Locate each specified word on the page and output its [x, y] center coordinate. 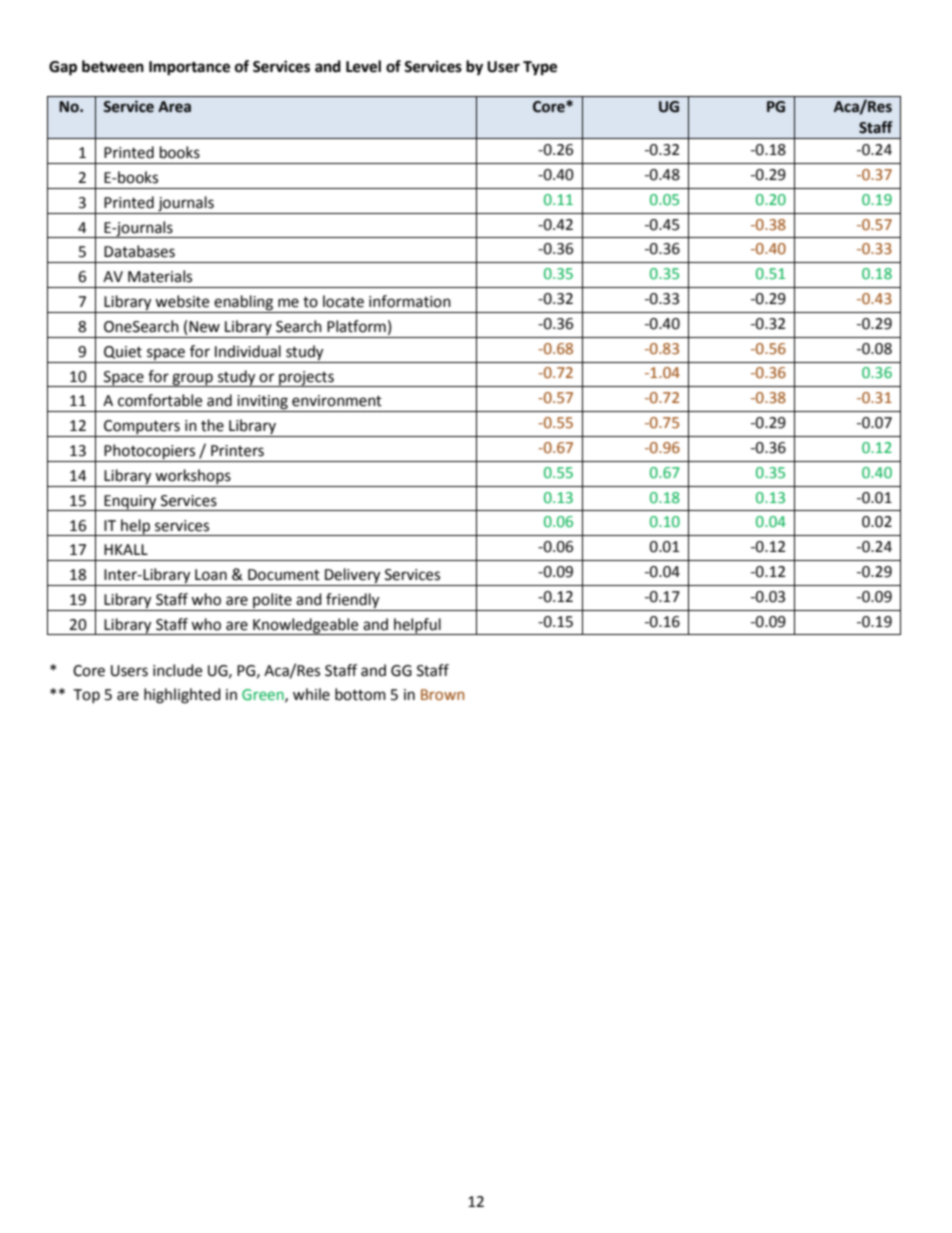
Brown [442, 694]
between [113, 66]
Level [363, 66]
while [311, 694]
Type [540, 68]
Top [86, 696]
